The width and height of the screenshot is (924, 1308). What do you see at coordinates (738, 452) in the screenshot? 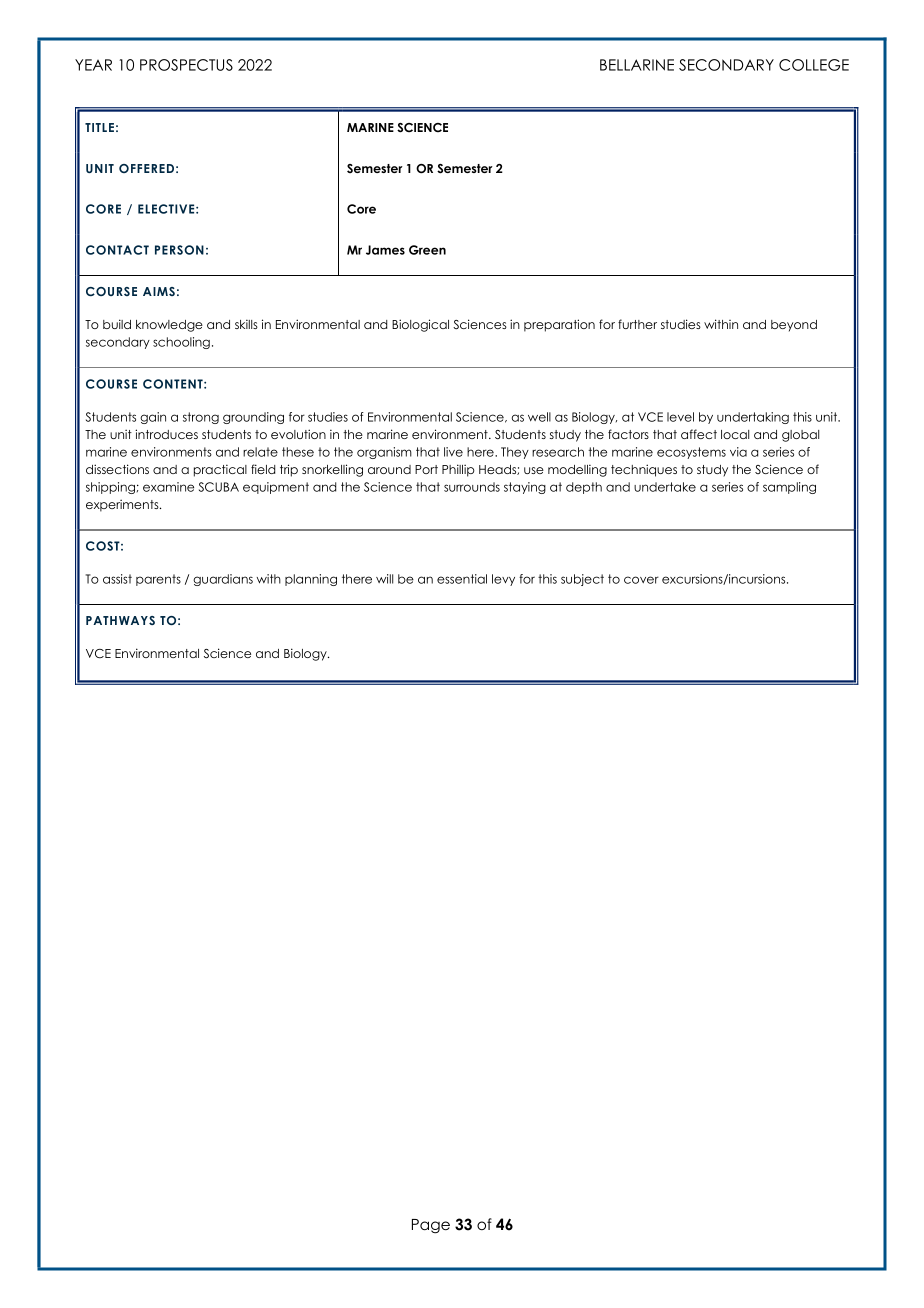
I see `via` at bounding box center [738, 452].
